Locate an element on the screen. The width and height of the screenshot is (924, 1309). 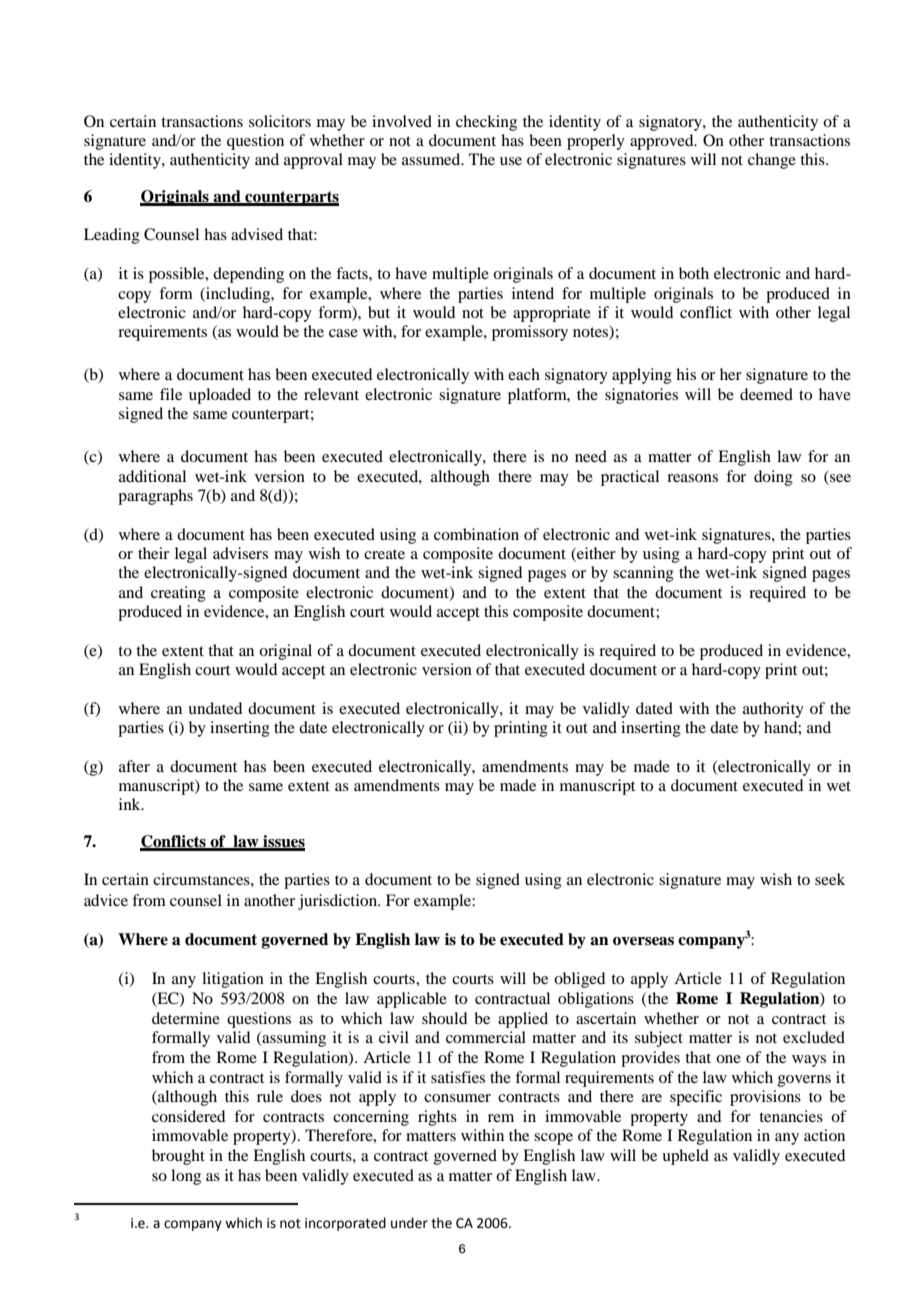
long is located at coordinates (186, 1177).
